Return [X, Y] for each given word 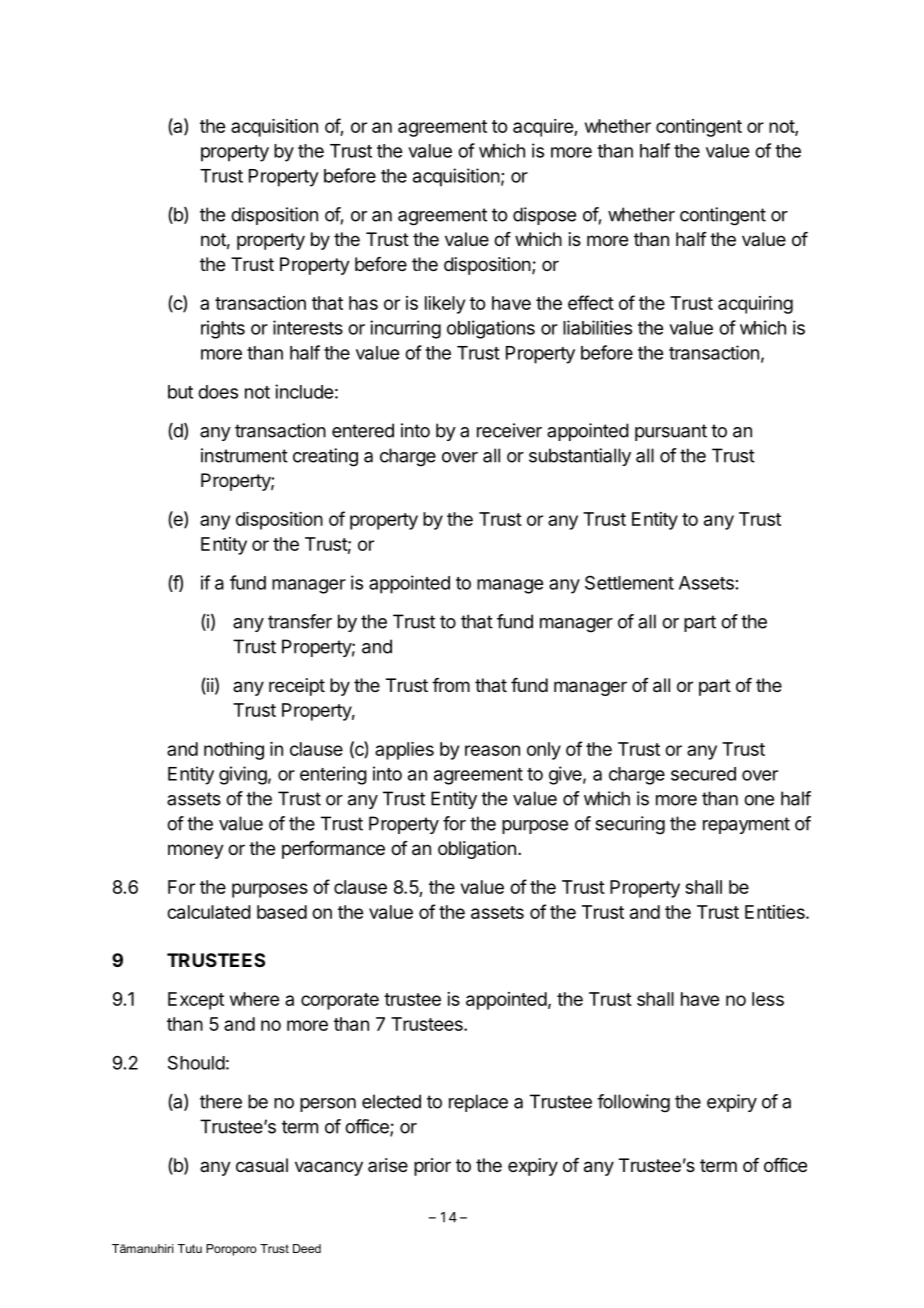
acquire [544, 128]
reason [492, 750]
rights [223, 329]
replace [478, 1103]
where [254, 999]
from [451, 685]
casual [262, 1165]
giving [243, 775]
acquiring [755, 305]
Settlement [629, 583]
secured [703, 774]
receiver [509, 430]
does [218, 392]
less [768, 999]
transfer [300, 621]
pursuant [671, 432]
